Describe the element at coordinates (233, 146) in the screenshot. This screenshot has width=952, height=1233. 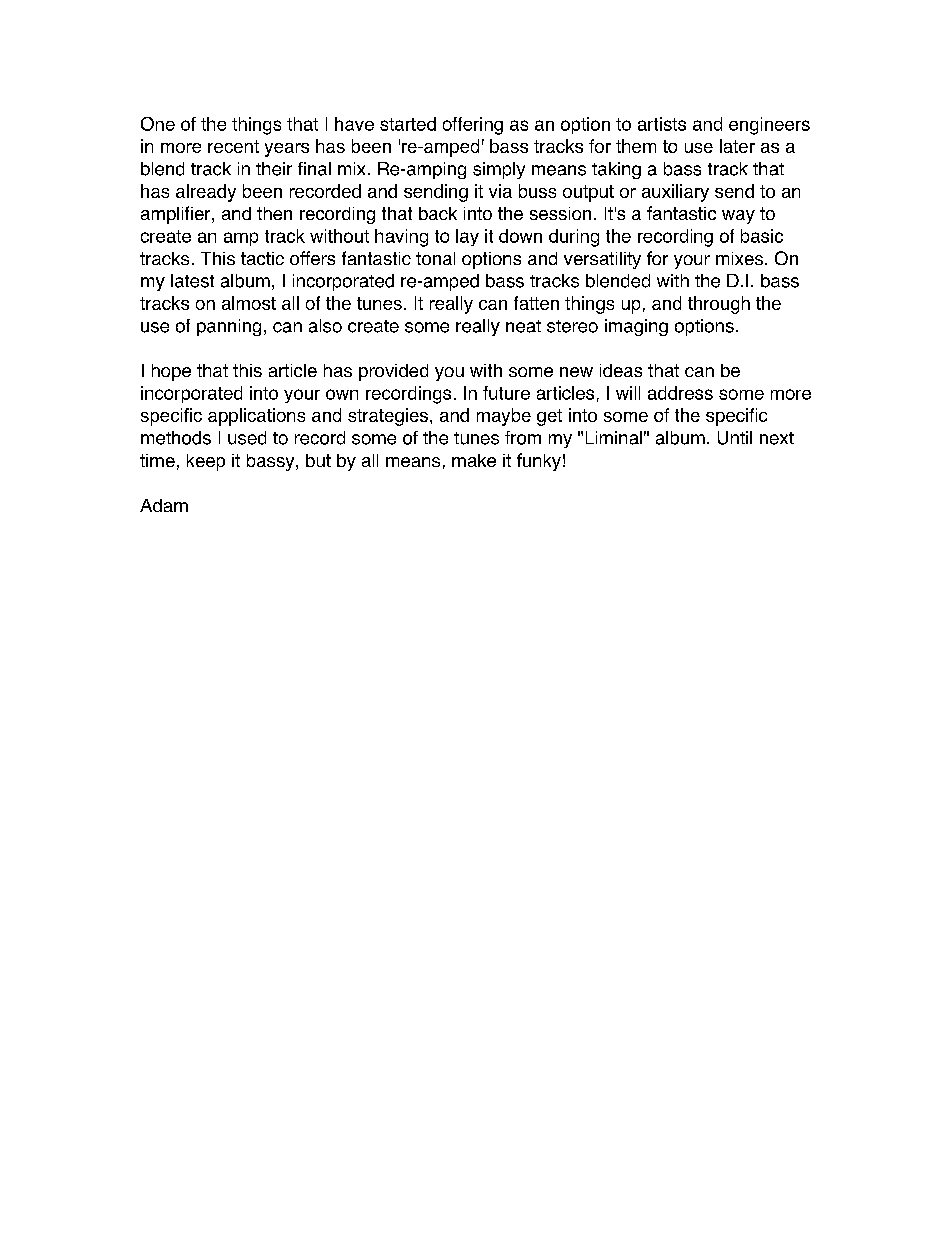
I see `recent` at that location.
